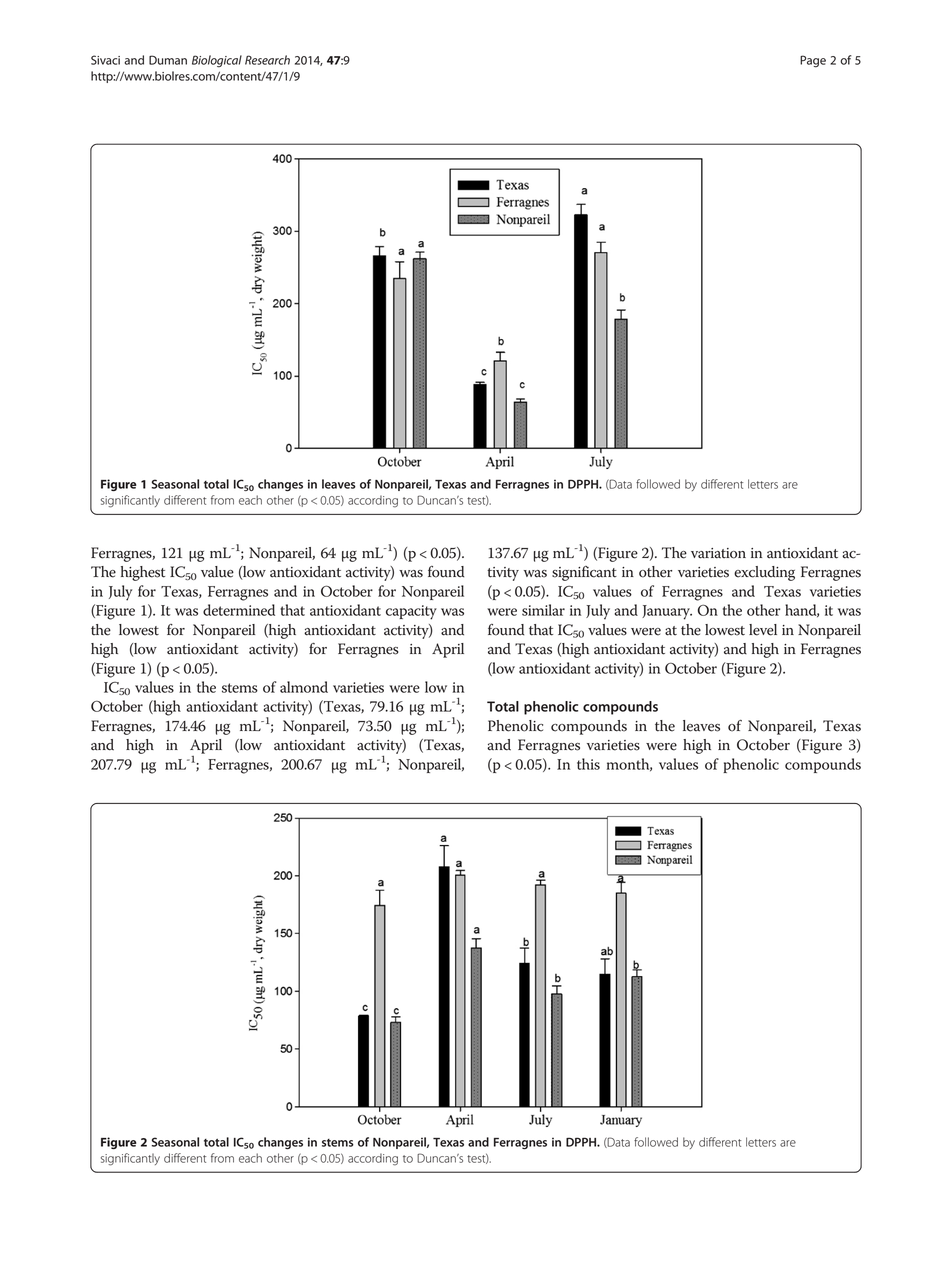 Image resolution: width=952 pixels, height=1270 pixels. I want to click on capacity, so click(411, 612).
